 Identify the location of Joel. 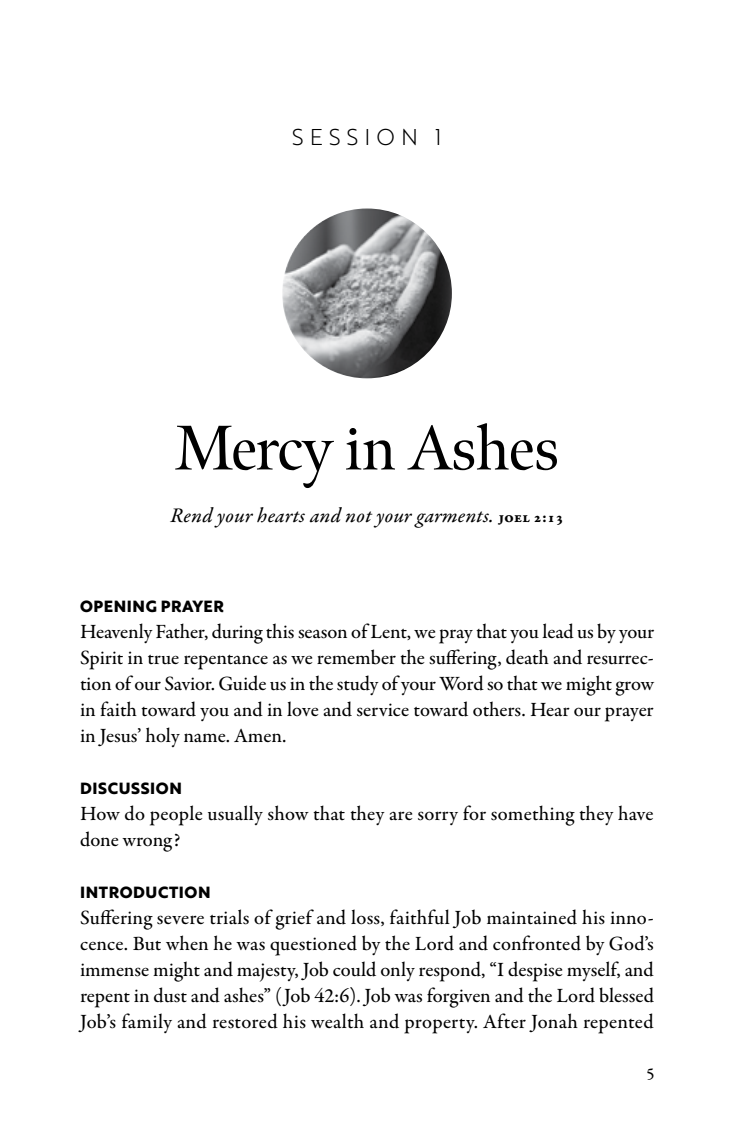
(514, 520).
